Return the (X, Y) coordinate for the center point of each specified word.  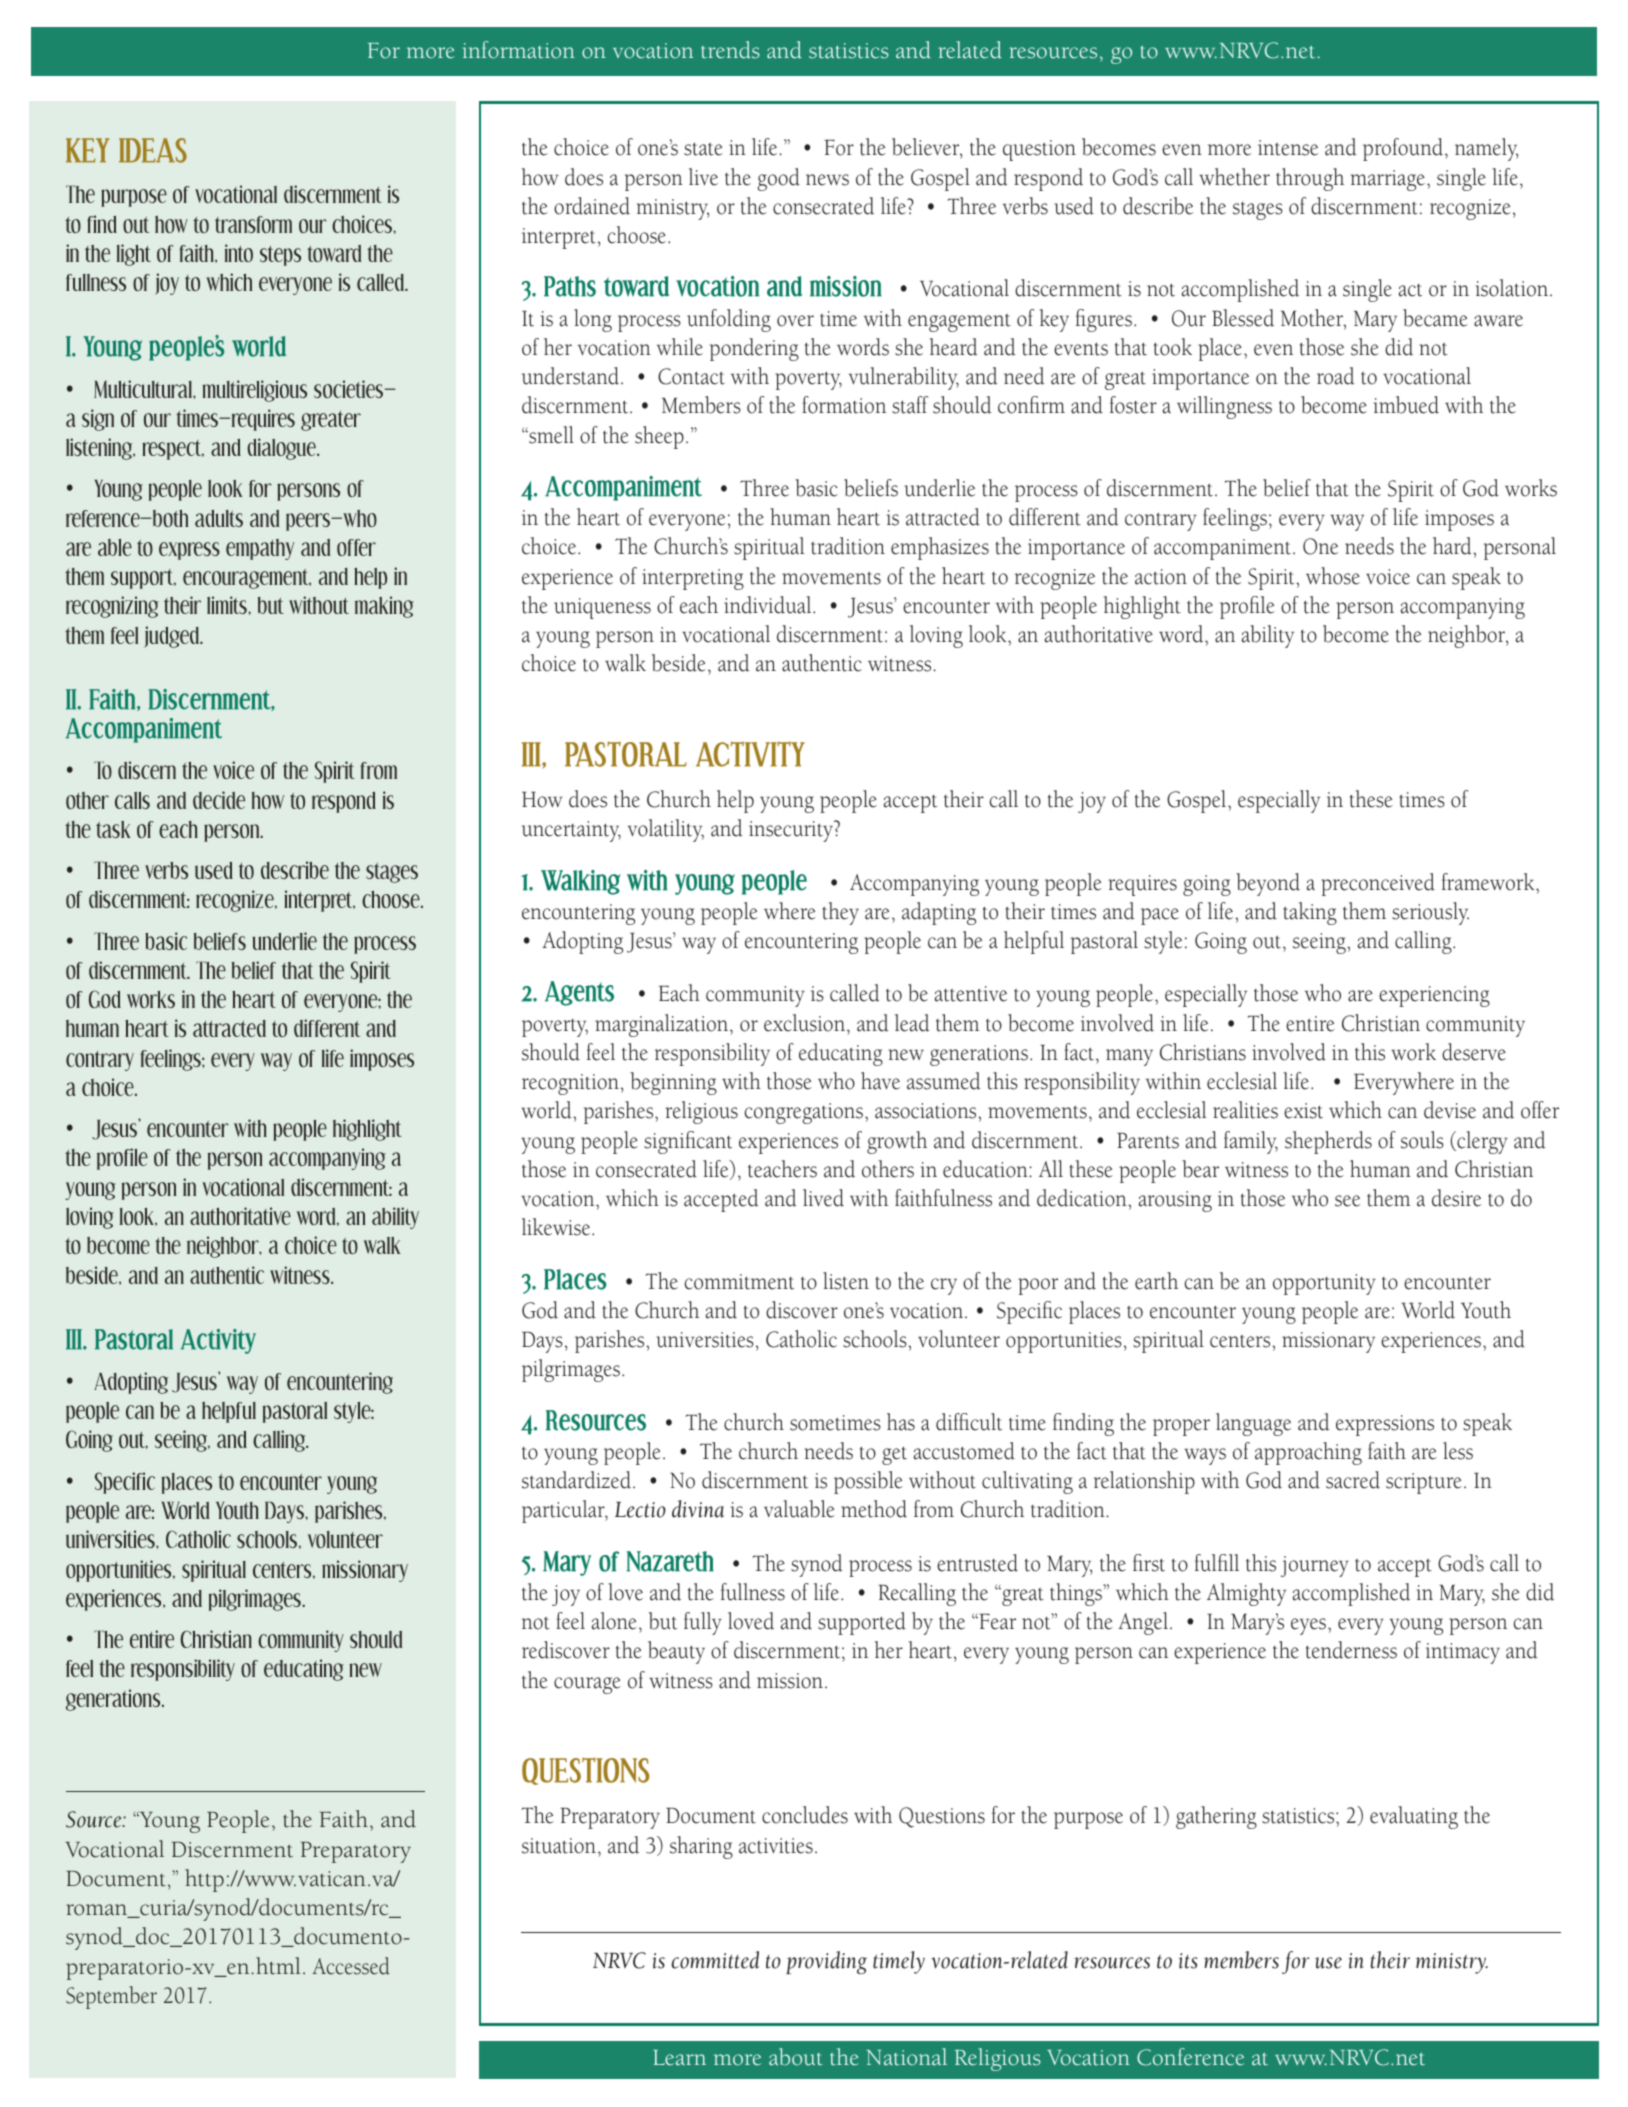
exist (1303, 1111)
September (111, 1997)
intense (1288, 148)
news (827, 180)
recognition (570, 1084)
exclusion (806, 1023)
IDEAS (153, 150)
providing (826, 1962)
